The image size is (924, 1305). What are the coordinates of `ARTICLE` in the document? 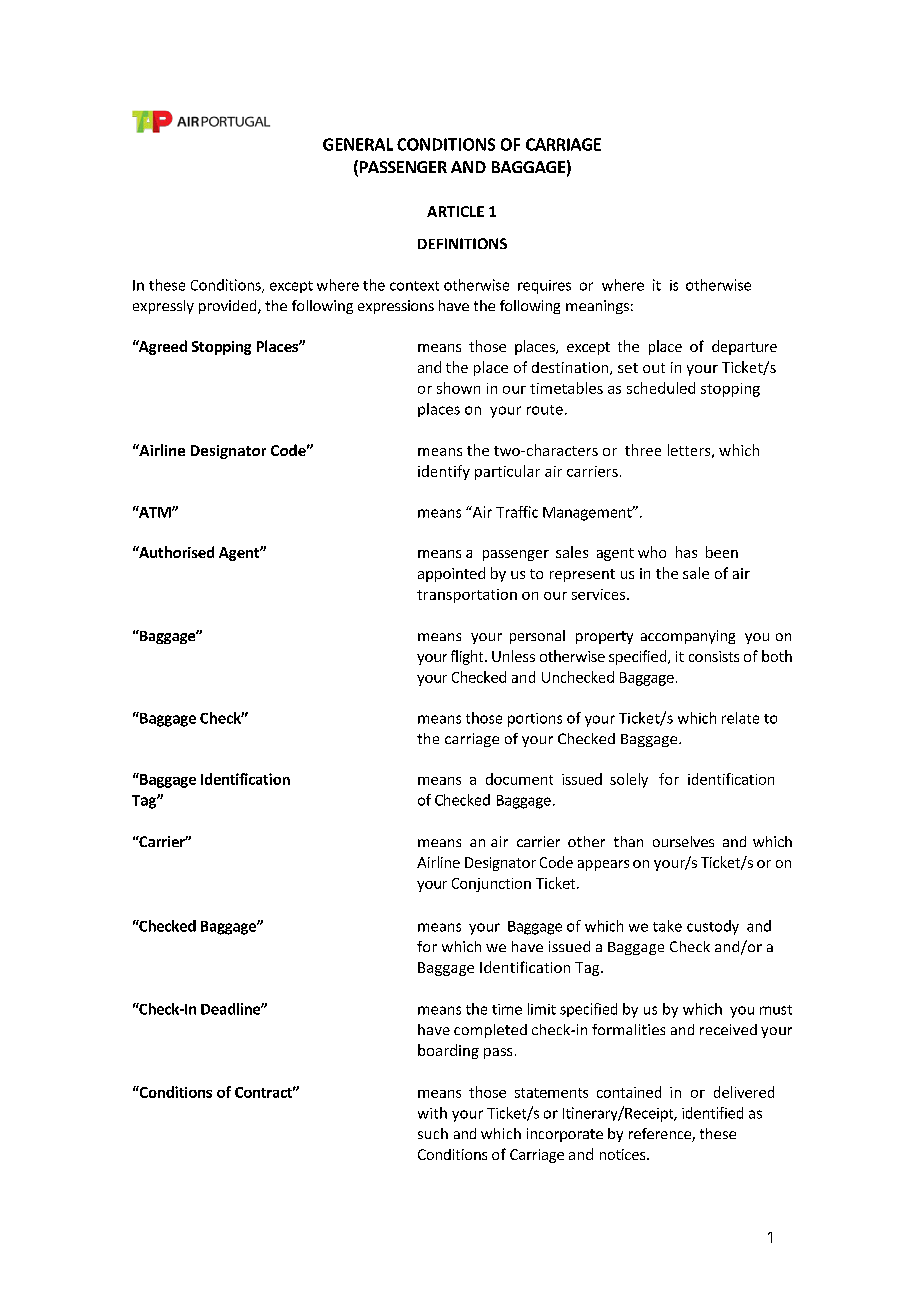 It's located at (455, 211).
